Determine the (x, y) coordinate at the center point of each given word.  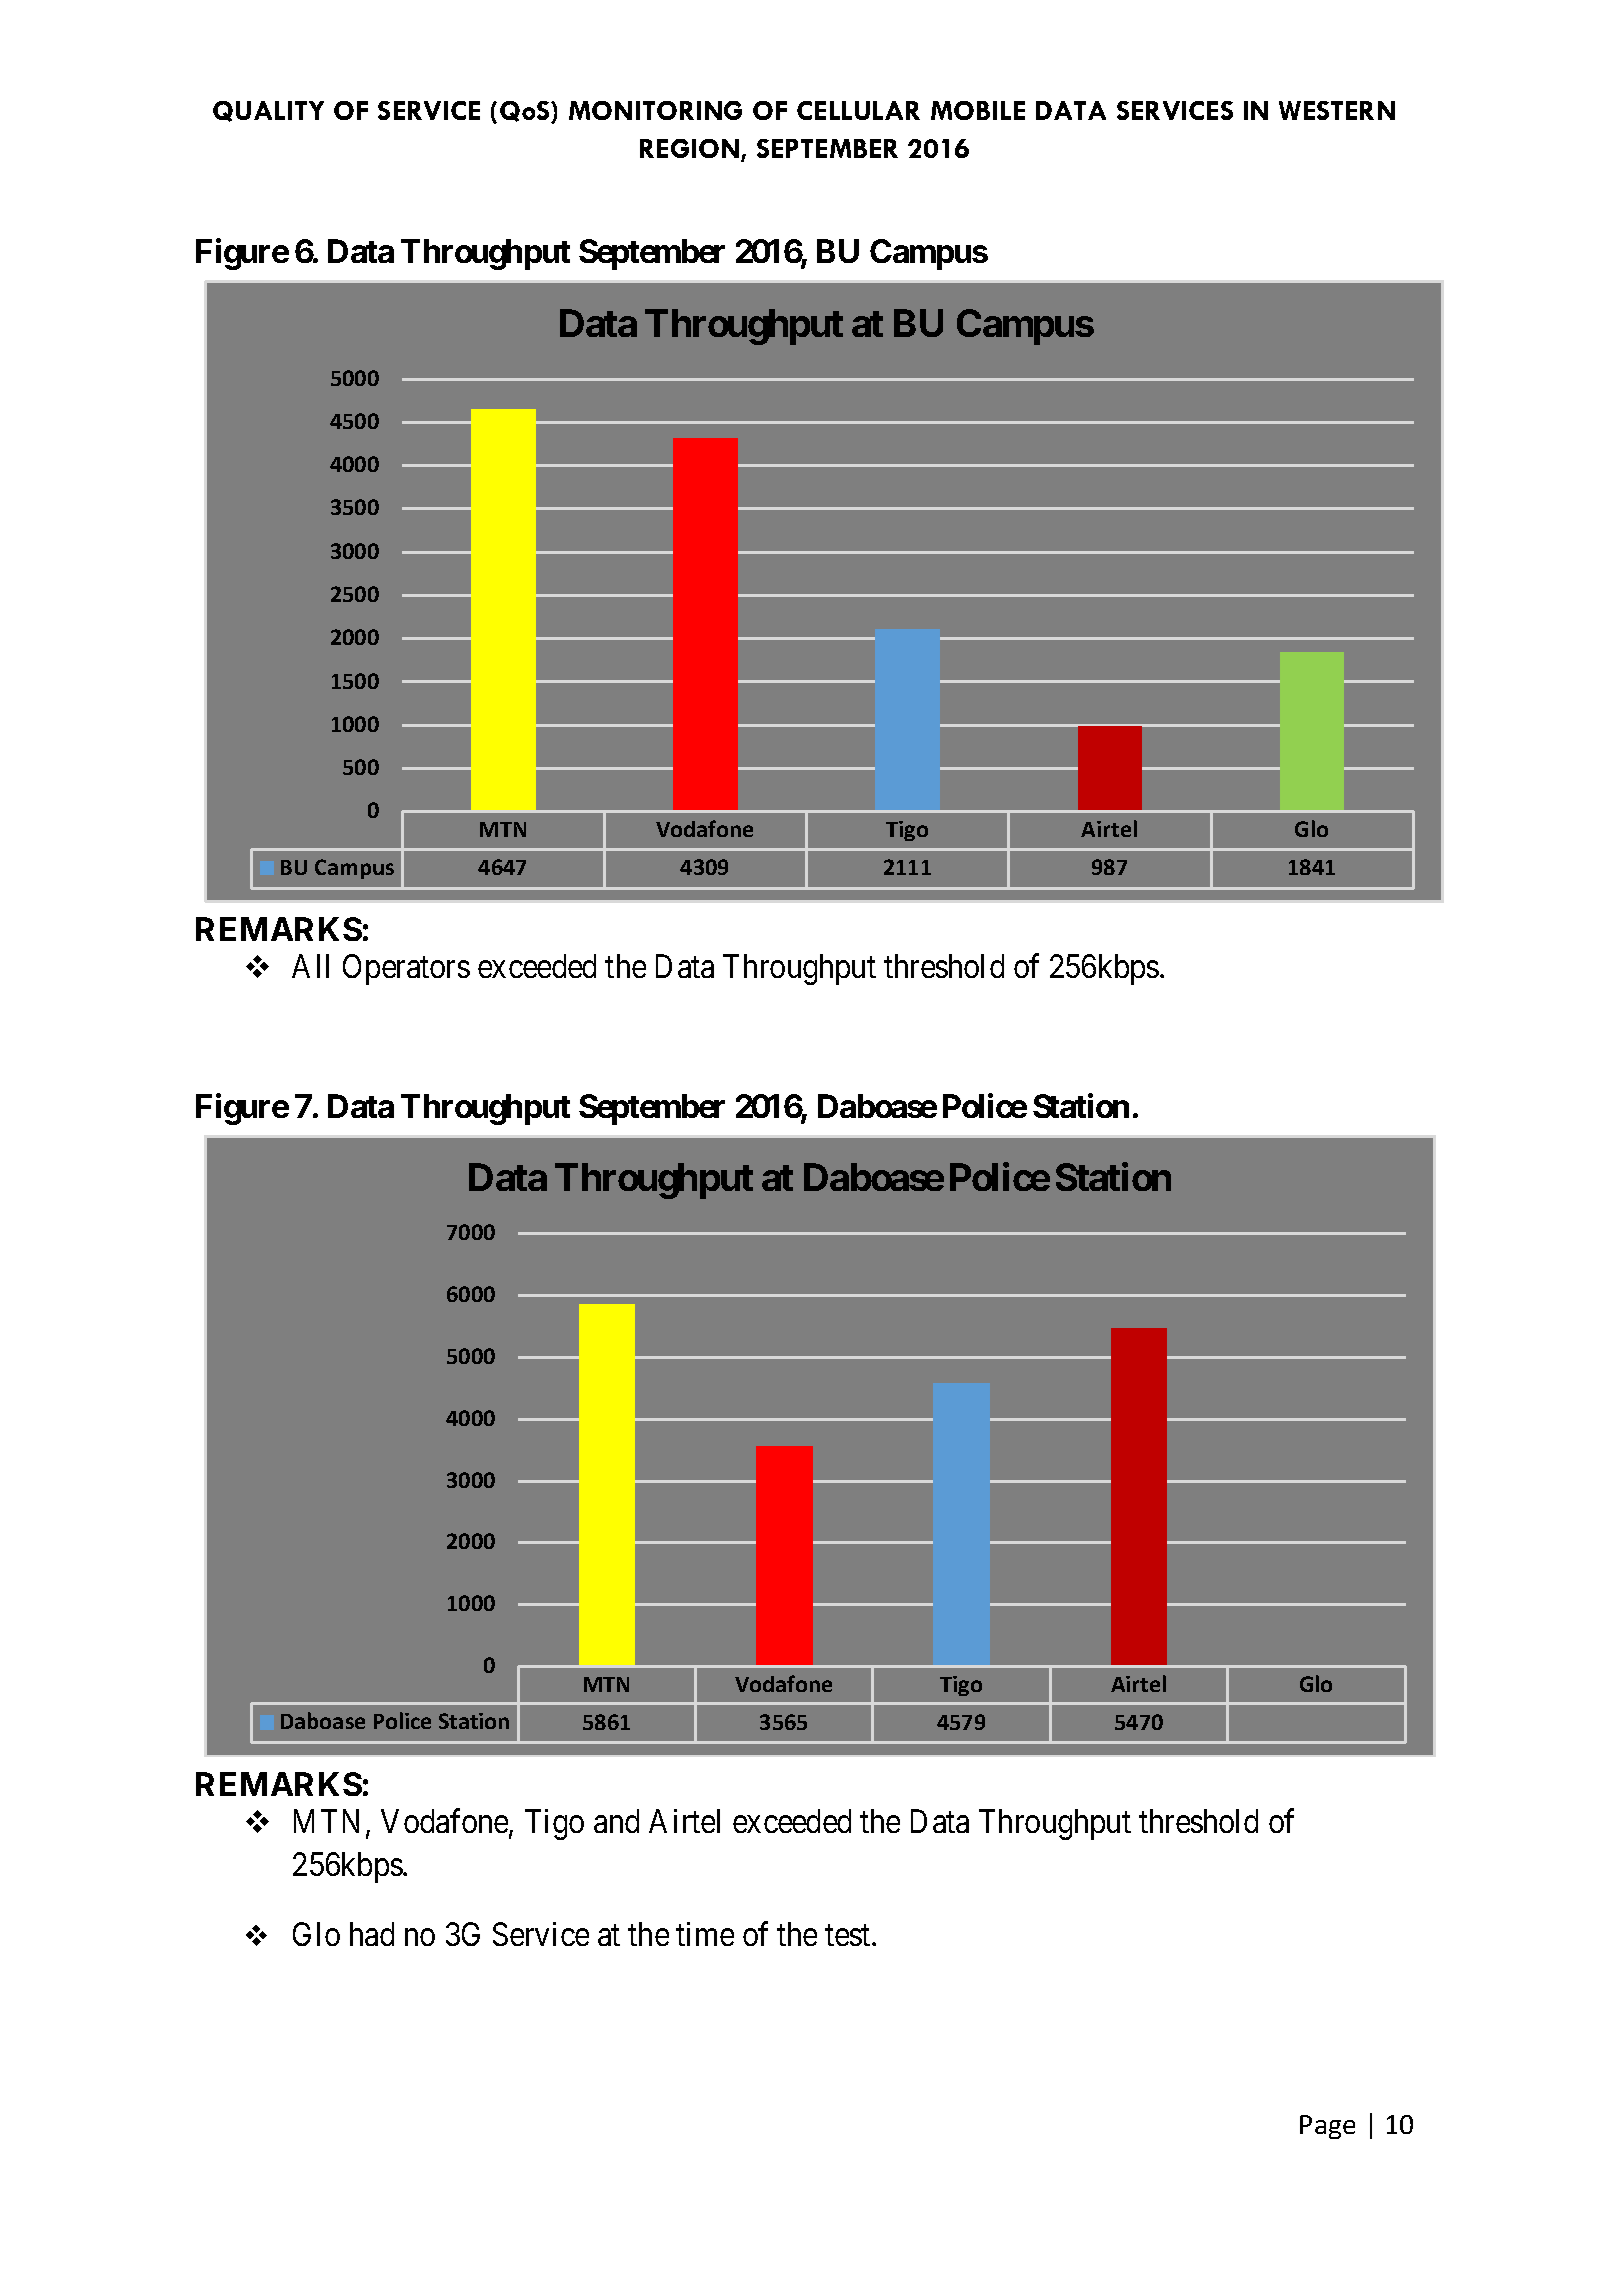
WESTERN (1337, 110)
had (372, 1934)
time (705, 1934)
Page (1327, 2127)
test (849, 1935)
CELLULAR (858, 110)
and (616, 1821)
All (310, 966)
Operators (406, 969)
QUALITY (268, 111)
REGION (691, 150)
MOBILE (978, 110)
